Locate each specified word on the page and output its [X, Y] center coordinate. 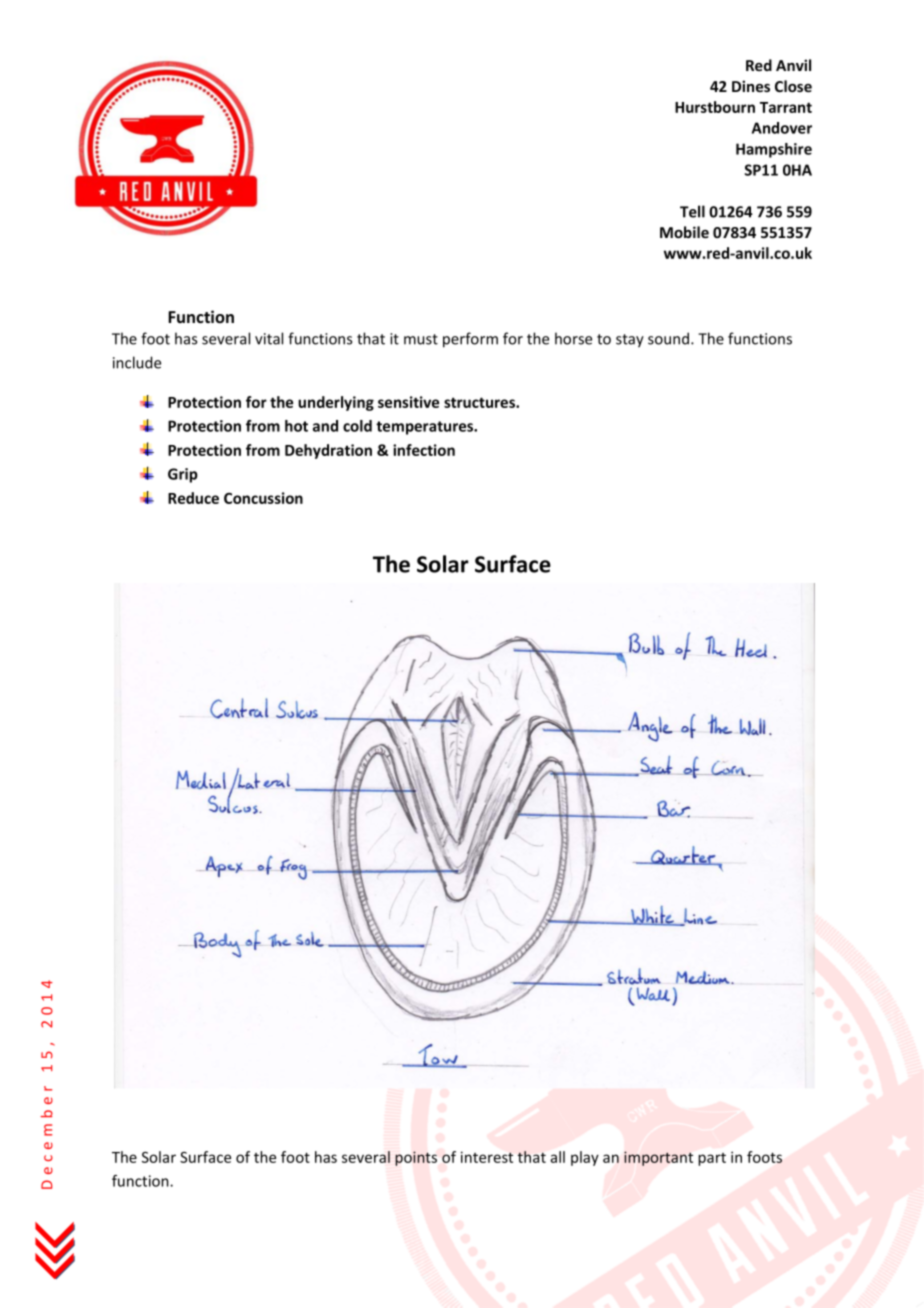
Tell [692, 211]
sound [670, 338]
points [416, 1158]
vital [269, 338]
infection [424, 450]
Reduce [193, 498]
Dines [751, 86]
